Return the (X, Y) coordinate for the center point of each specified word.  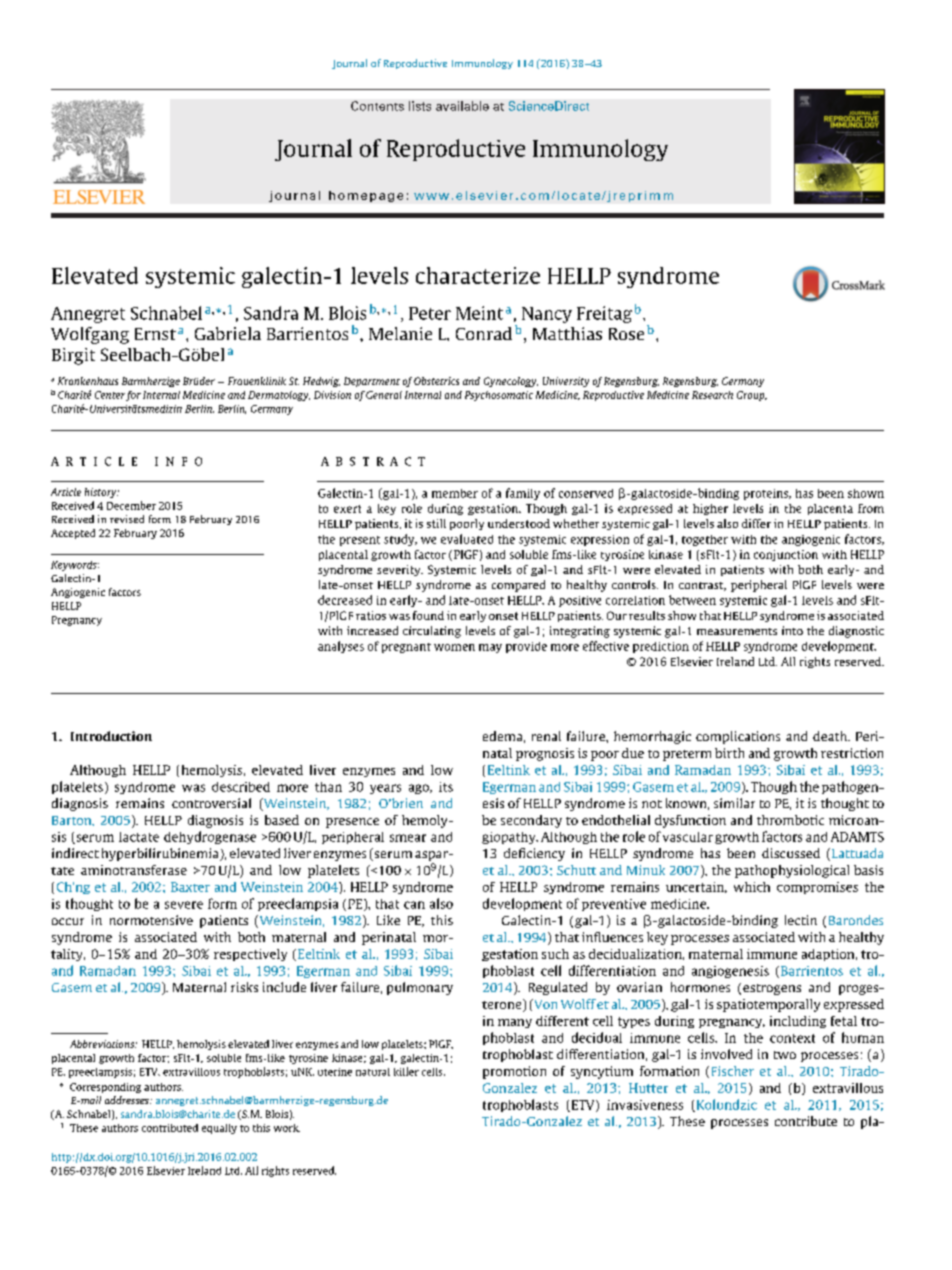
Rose (626, 334)
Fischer (733, 1071)
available (462, 106)
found (428, 615)
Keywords (75, 566)
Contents (377, 106)
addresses (128, 1100)
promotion (514, 1072)
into (792, 630)
